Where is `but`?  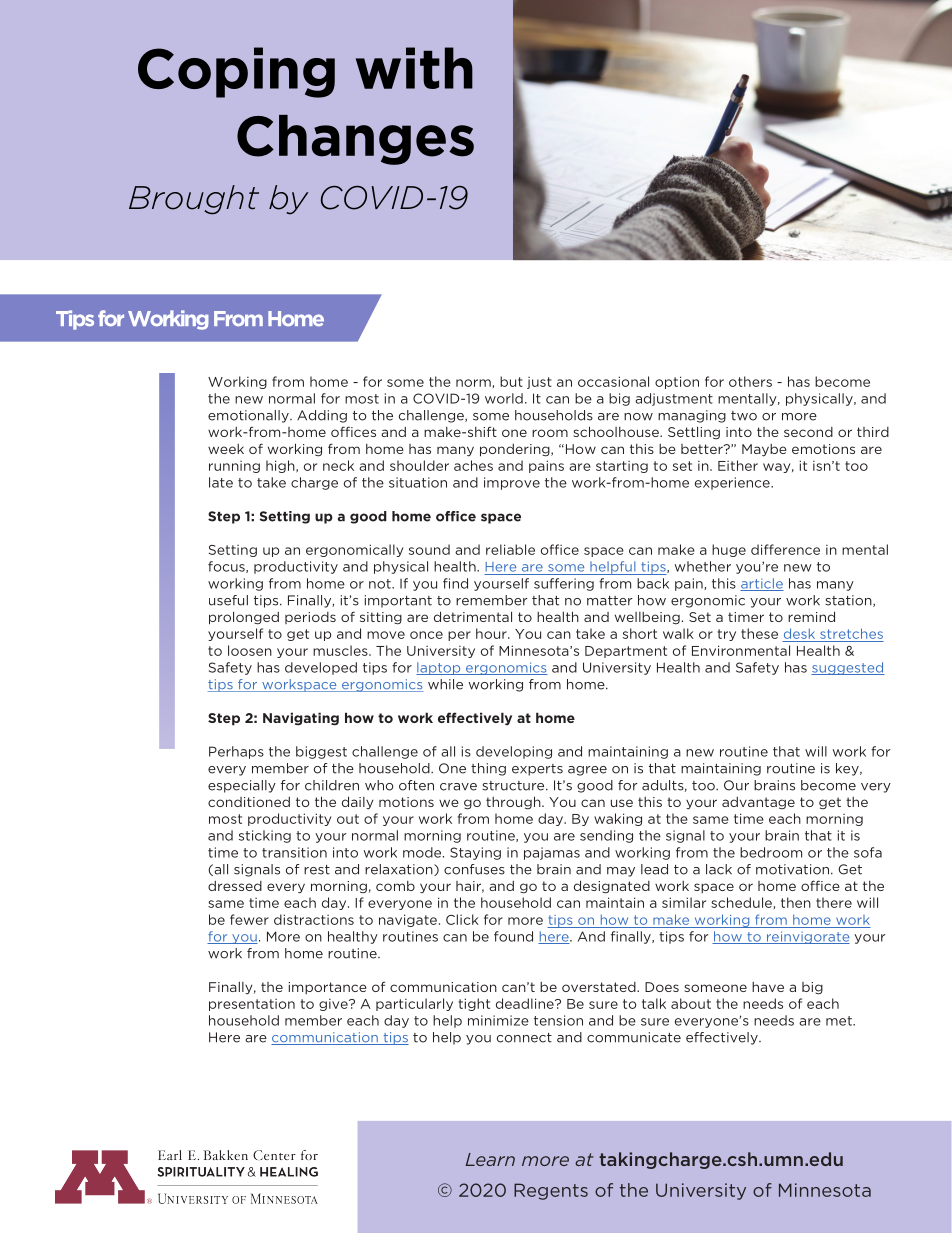
but is located at coordinates (511, 381).
